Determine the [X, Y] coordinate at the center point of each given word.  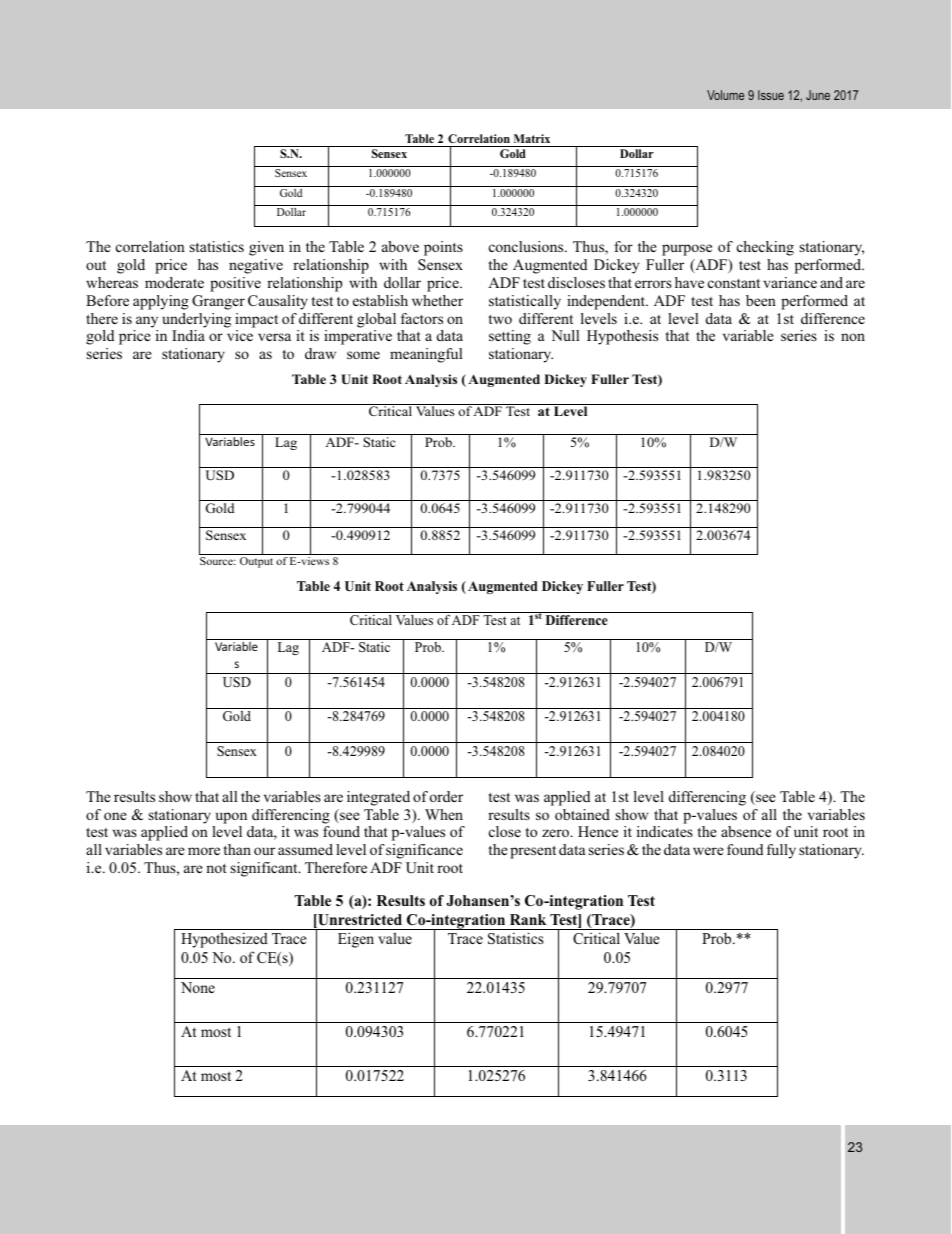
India [188, 335]
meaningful [426, 355]
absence [746, 831]
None [198, 987]
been [761, 300]
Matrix [532, 138]
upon [231, 818]
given [266, 248]
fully [781, 851]
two [500, 319]
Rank [528, 919]
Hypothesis [622, 337]
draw [320, 353]
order [446, 796]
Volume [725, 95]
